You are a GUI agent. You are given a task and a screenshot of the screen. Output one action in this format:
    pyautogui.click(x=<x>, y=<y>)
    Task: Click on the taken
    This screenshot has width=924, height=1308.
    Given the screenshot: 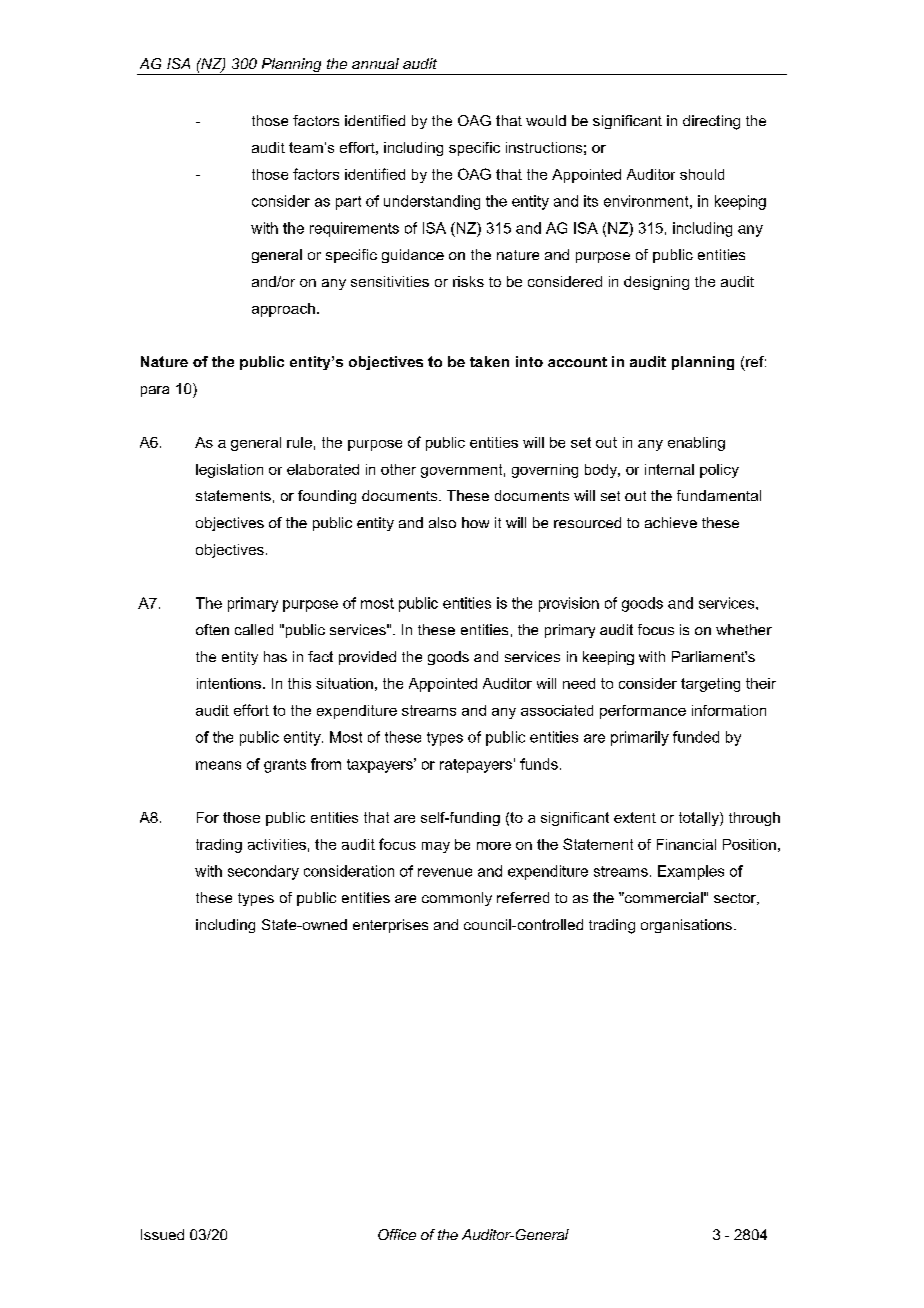 What is the action you would take?
    pyautogui.click(x=489, y=361)
